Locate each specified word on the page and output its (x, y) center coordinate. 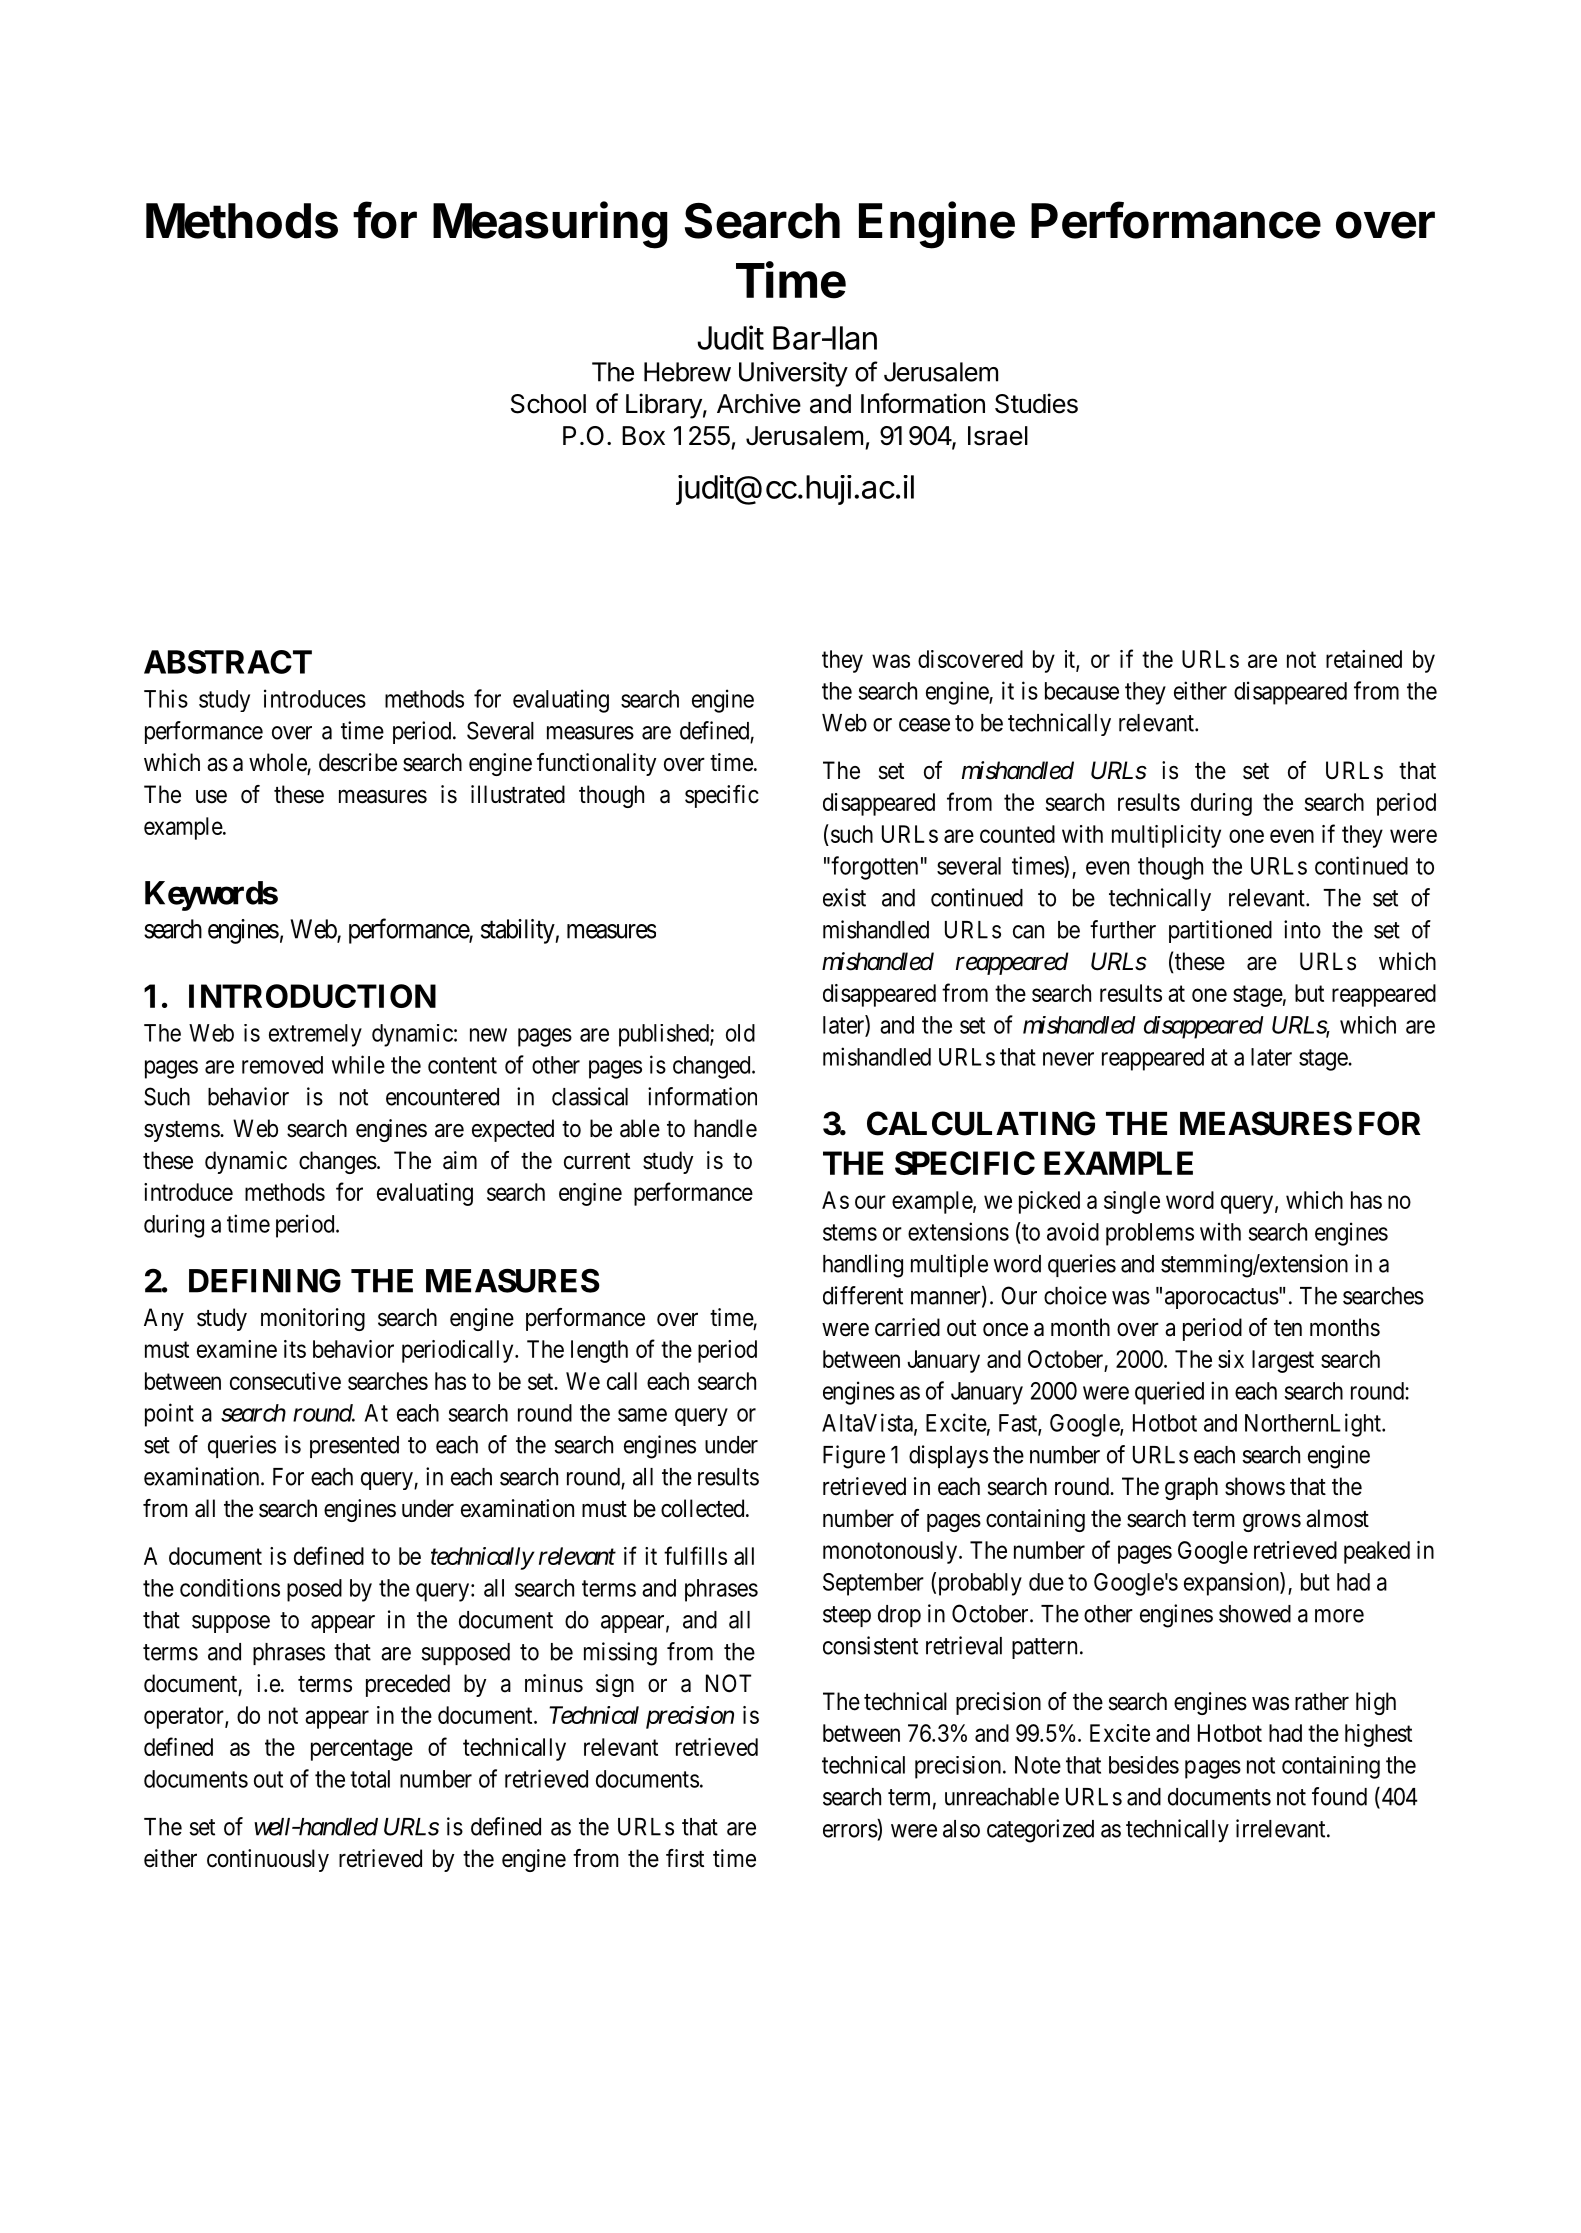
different (863, 1295)
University (793, 374)
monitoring (313, 1319)
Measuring (550, 225)
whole (278, 763)
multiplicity (1166, 836)
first (685, 1858)
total (370, 1779)
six (1231, 1359)
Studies (1036, 403)
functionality (596, 764)
